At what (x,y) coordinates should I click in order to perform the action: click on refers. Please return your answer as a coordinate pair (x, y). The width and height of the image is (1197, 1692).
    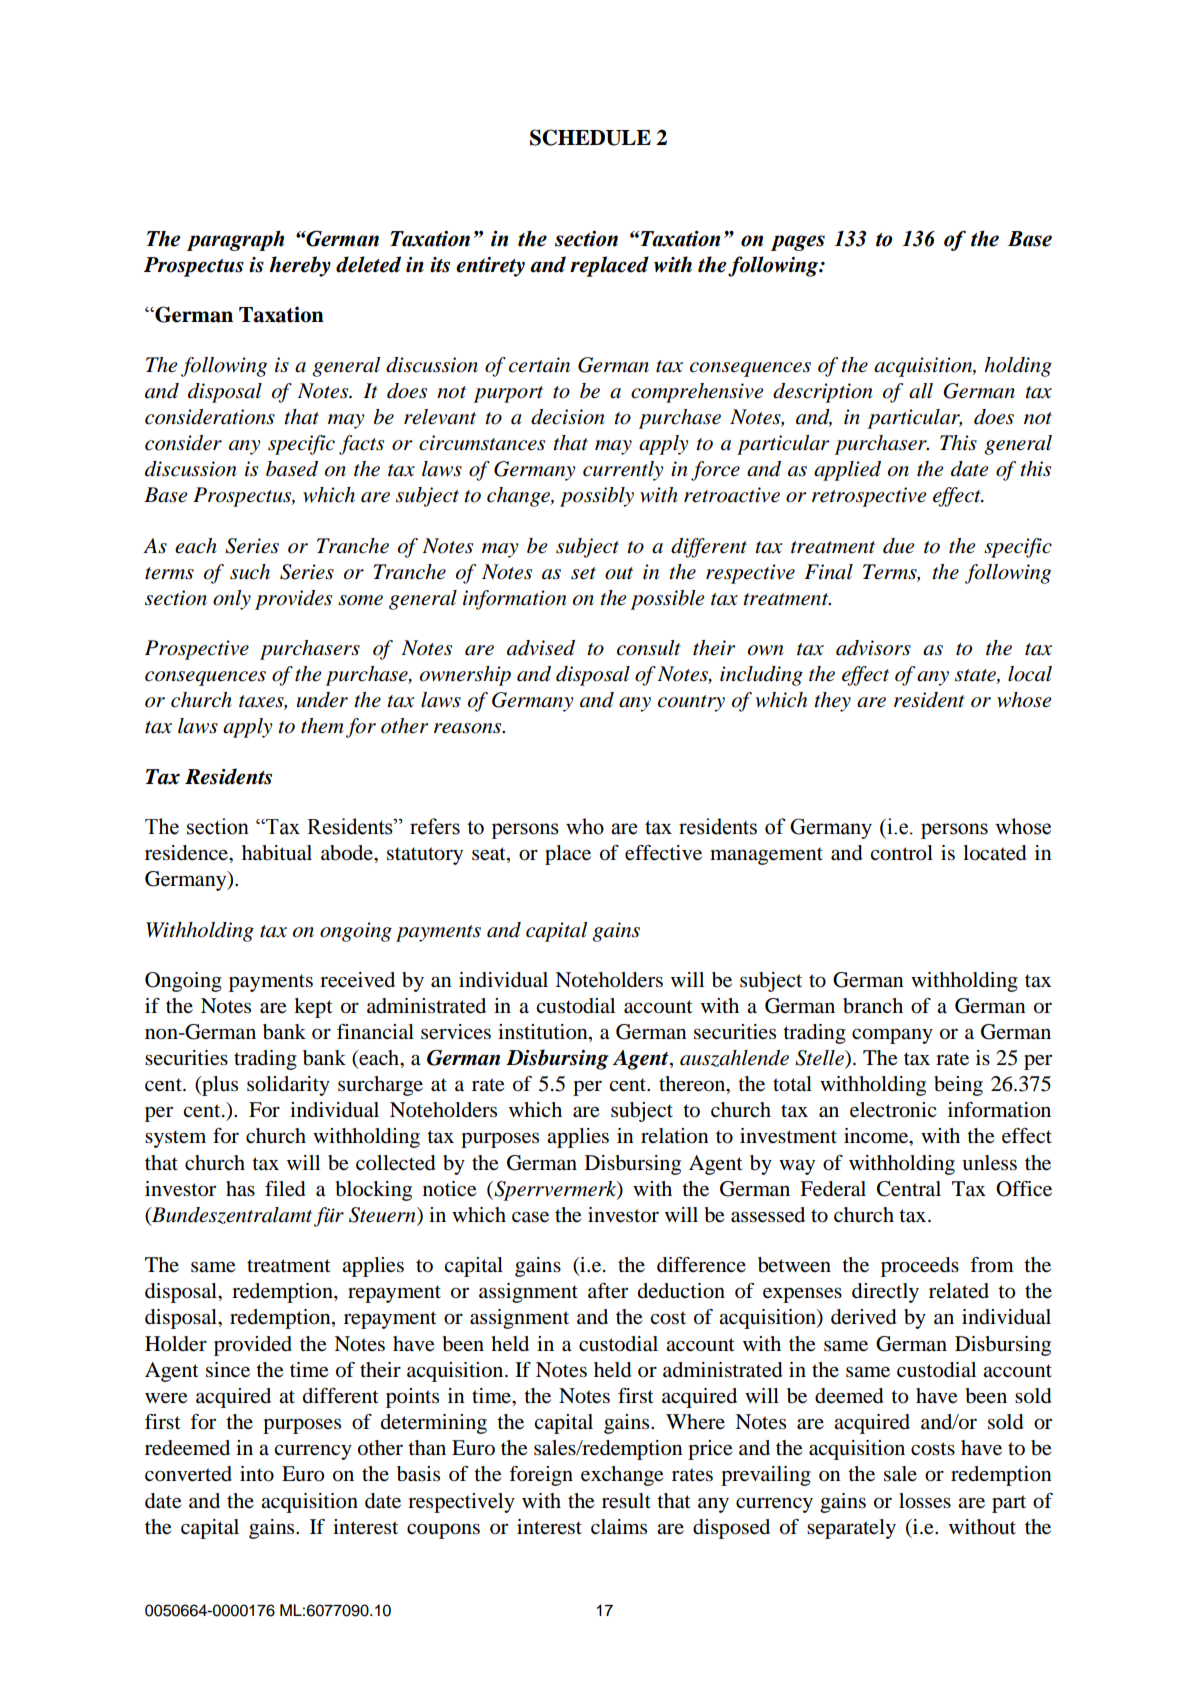
    Looking at the image, I should click on (435, 826).
